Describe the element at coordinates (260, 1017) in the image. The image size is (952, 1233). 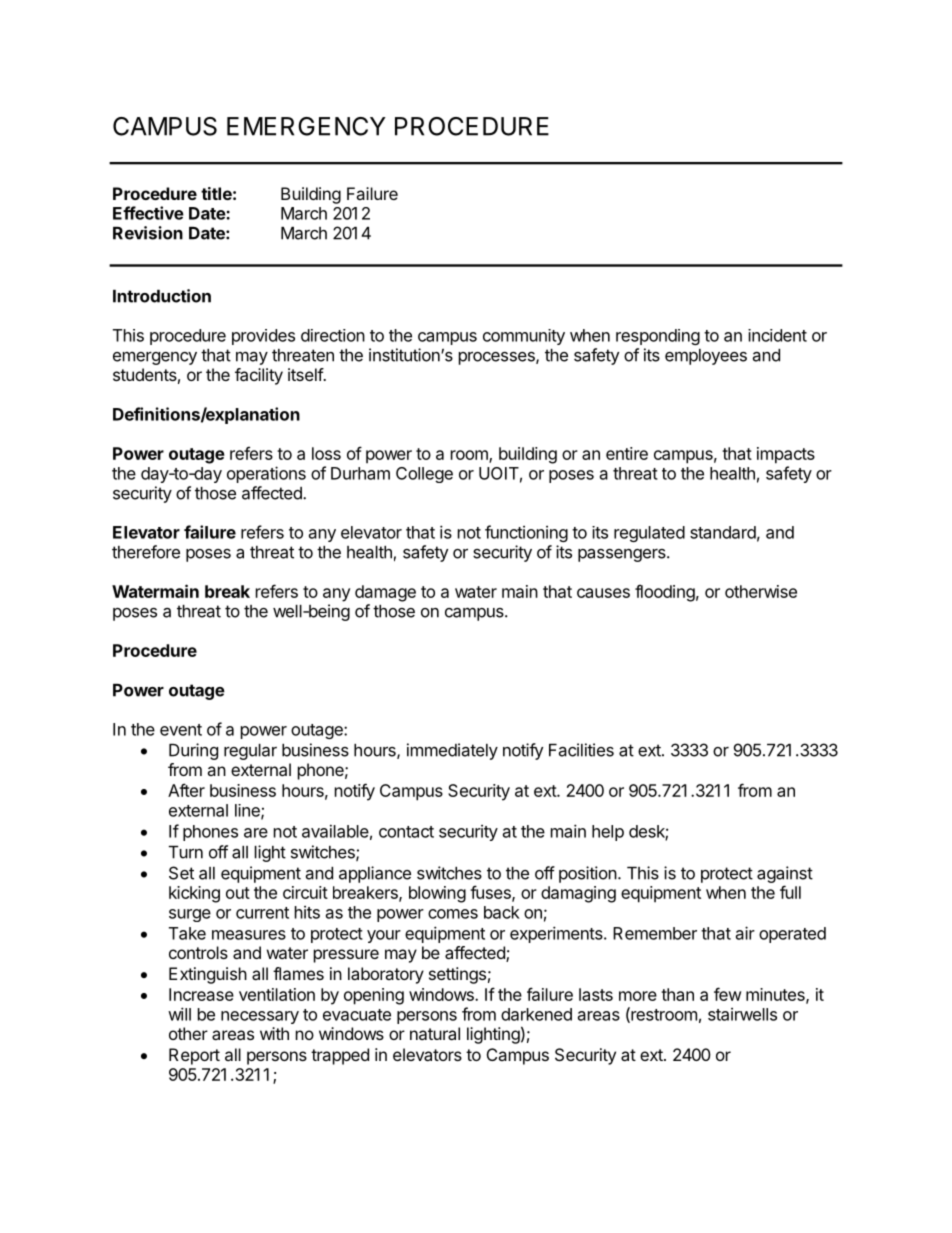
I see `necessary` at that location.
